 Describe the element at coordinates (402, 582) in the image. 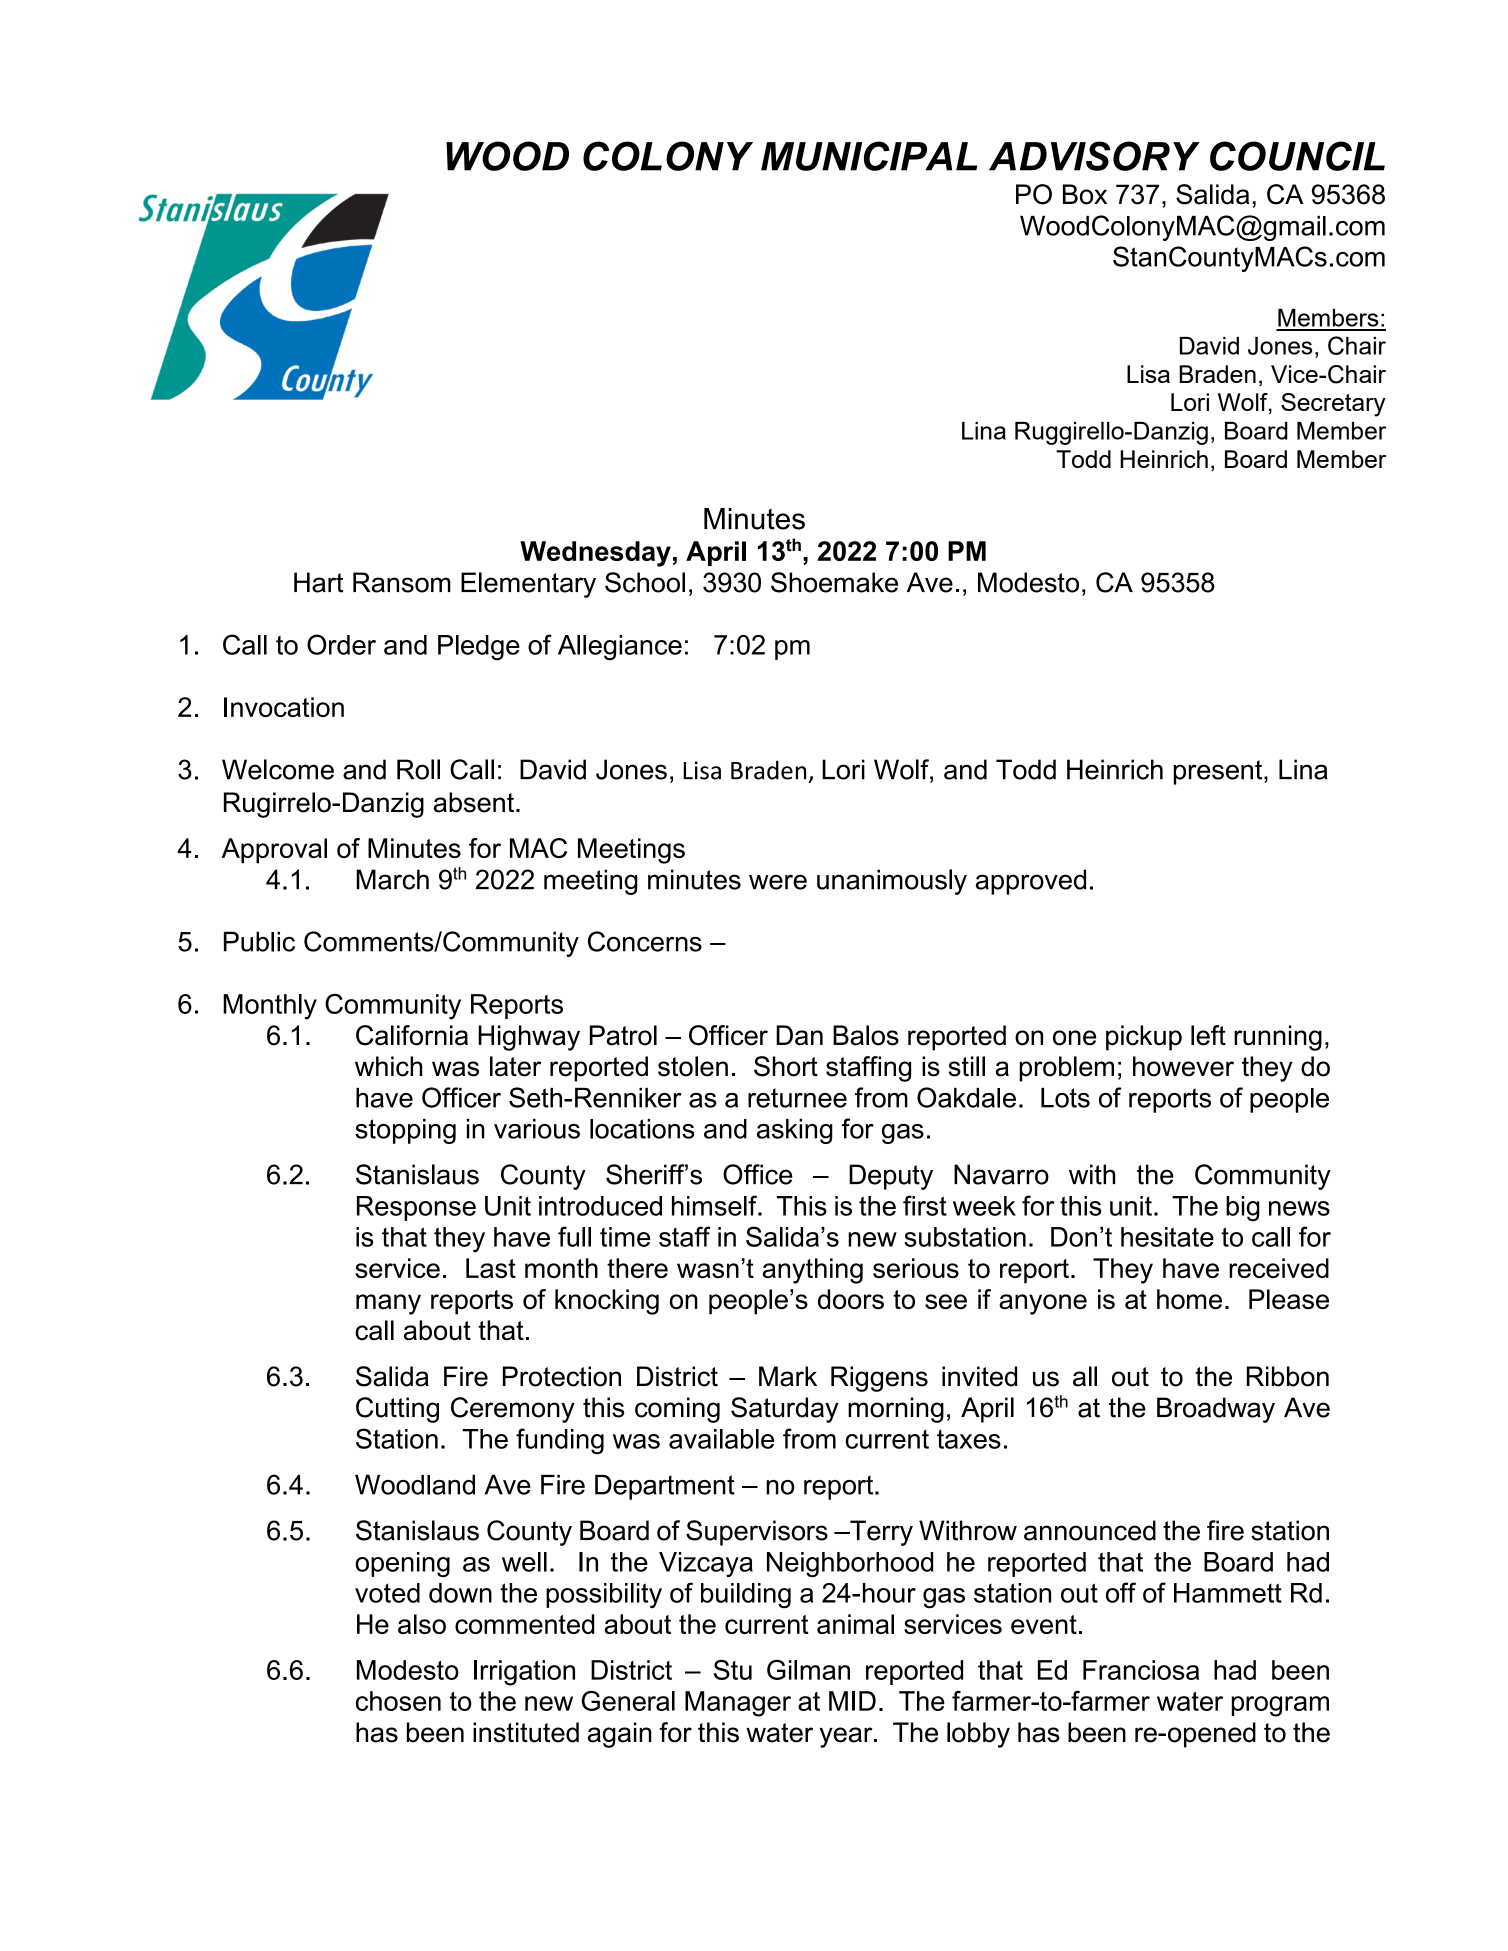

I see `Ransom` at that location.
